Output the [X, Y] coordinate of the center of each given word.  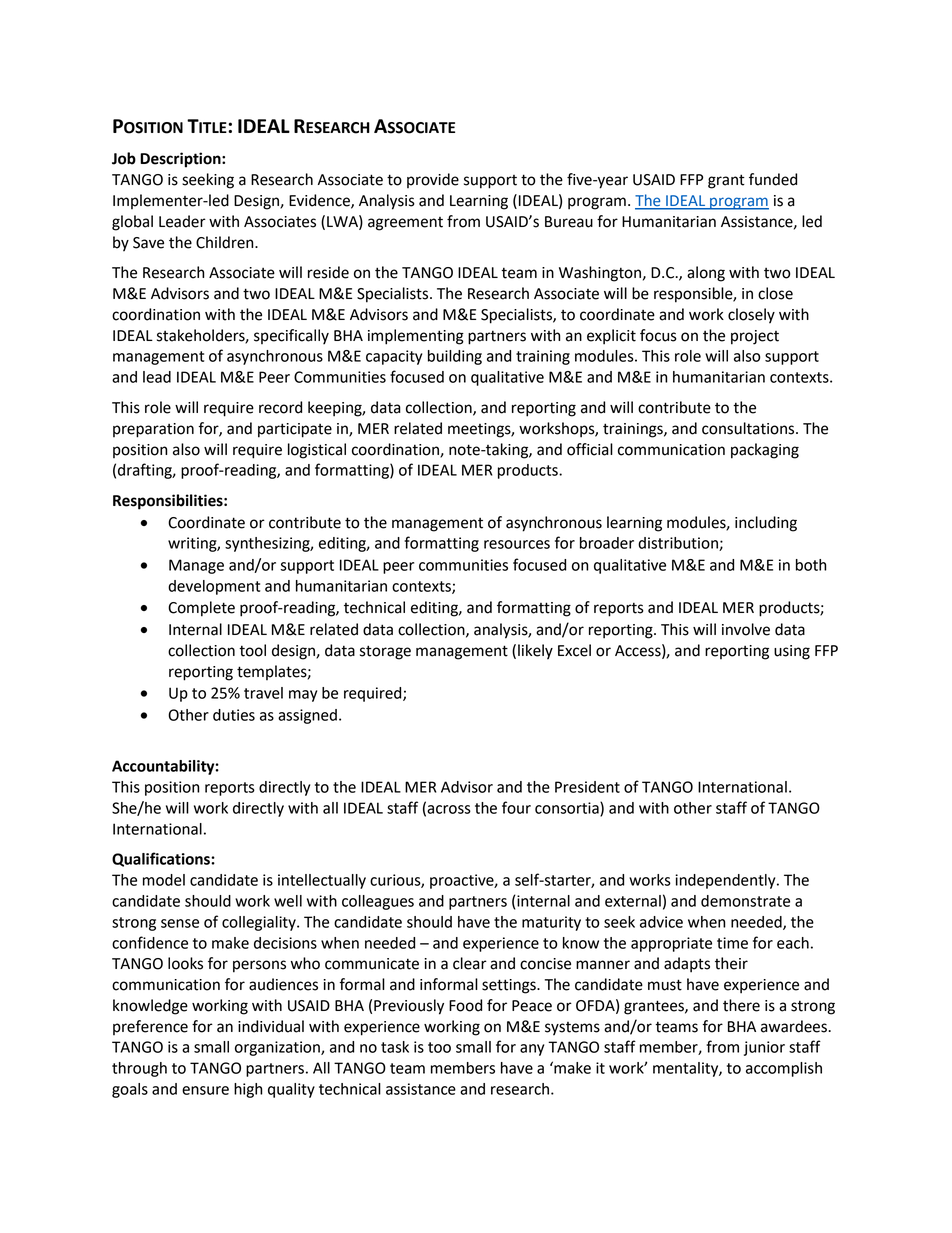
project [755, 337]
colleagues [378, 902]
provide [433, 180]
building [455, 357]
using [792, 652]
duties [234, 715]
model [164, 880]
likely [535, 652]
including [766, 524]
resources [517, 544]
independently [726, 881]
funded [773, 179]
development [214, 587]
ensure [205, 1090]
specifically [291, 337]
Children [226, 242]
